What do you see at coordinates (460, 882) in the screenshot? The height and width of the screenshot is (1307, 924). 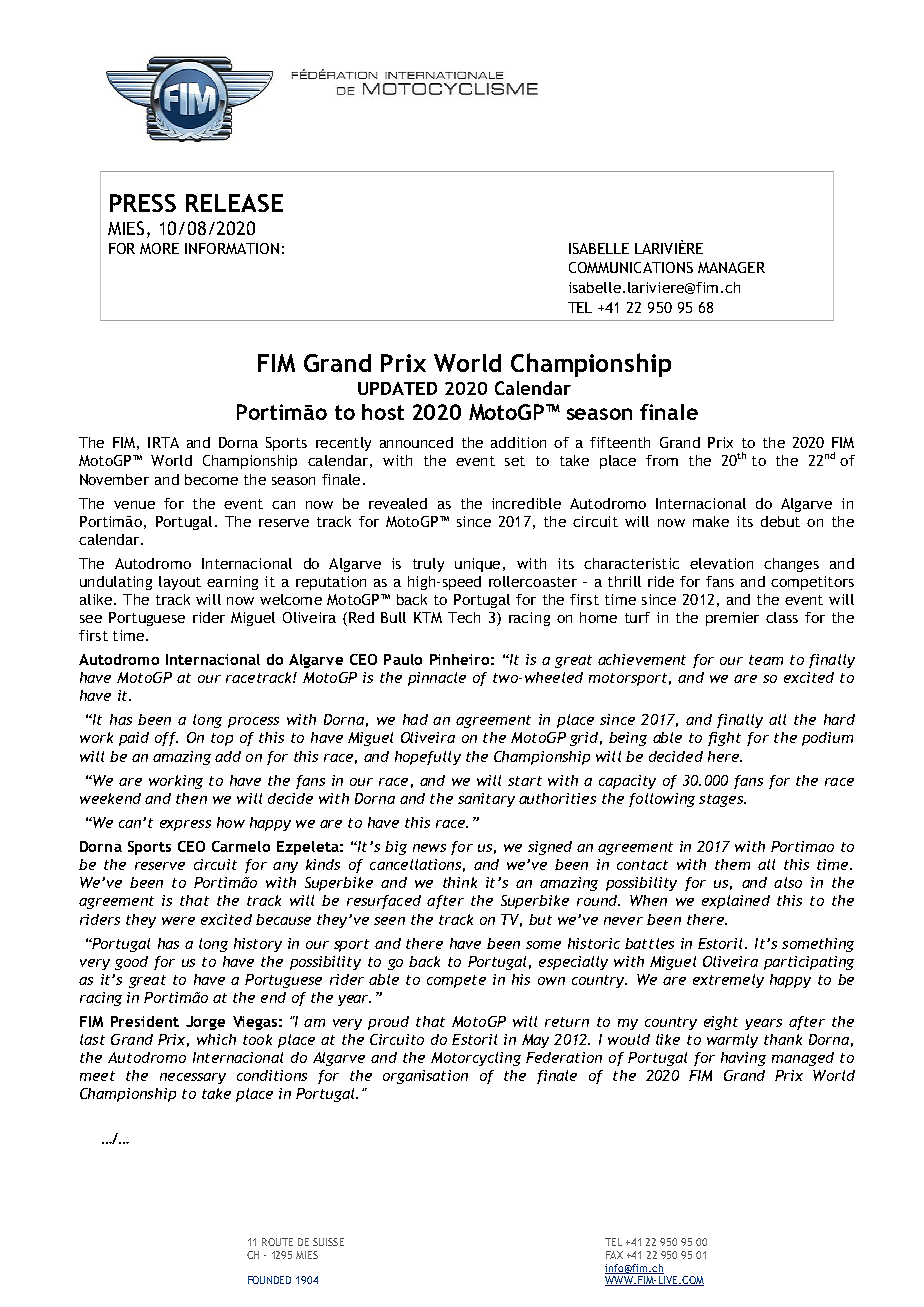 I see `think` at bounding box center [460, 882].
